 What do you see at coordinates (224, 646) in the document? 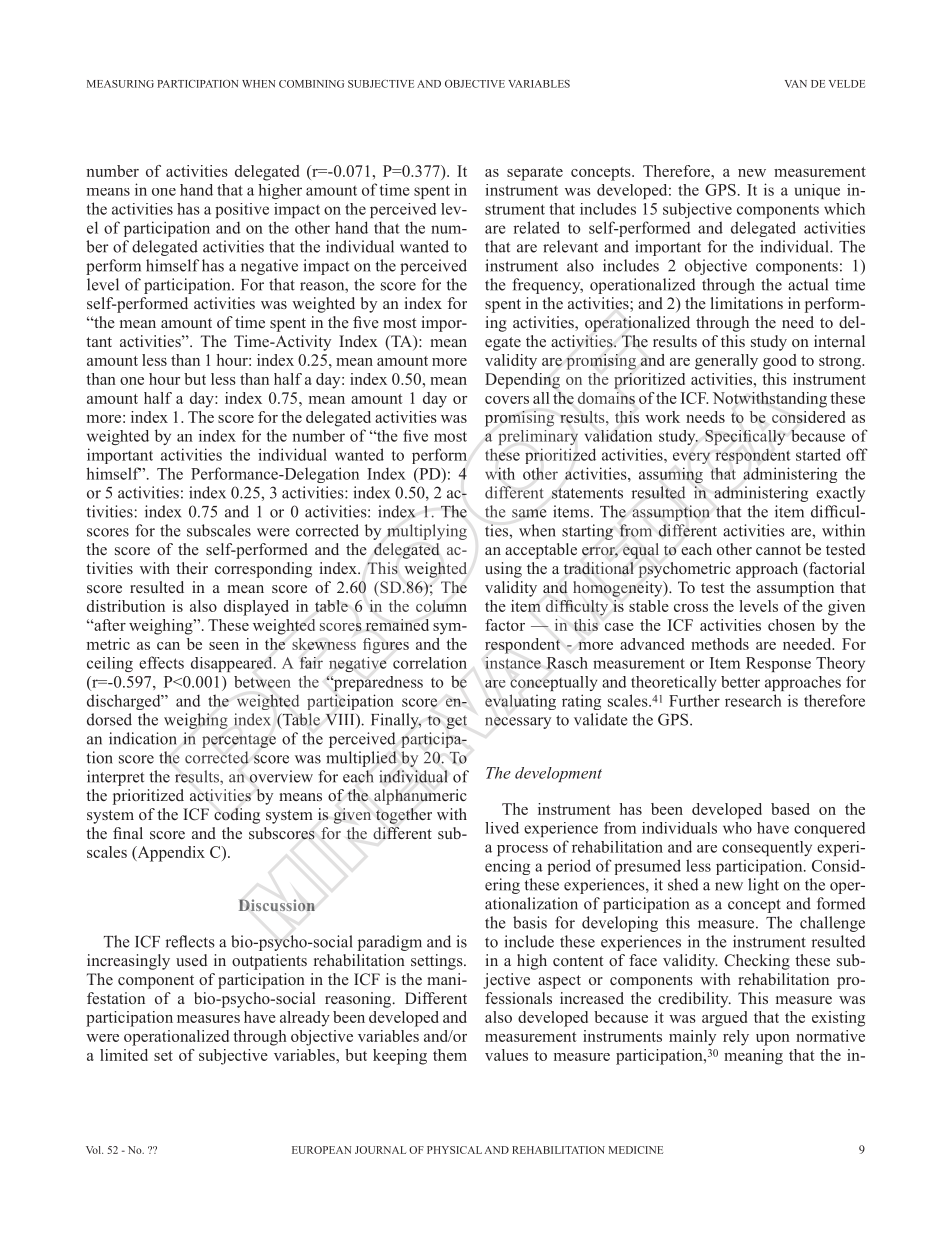
I see `seen` at bounding box center [224, 646].
